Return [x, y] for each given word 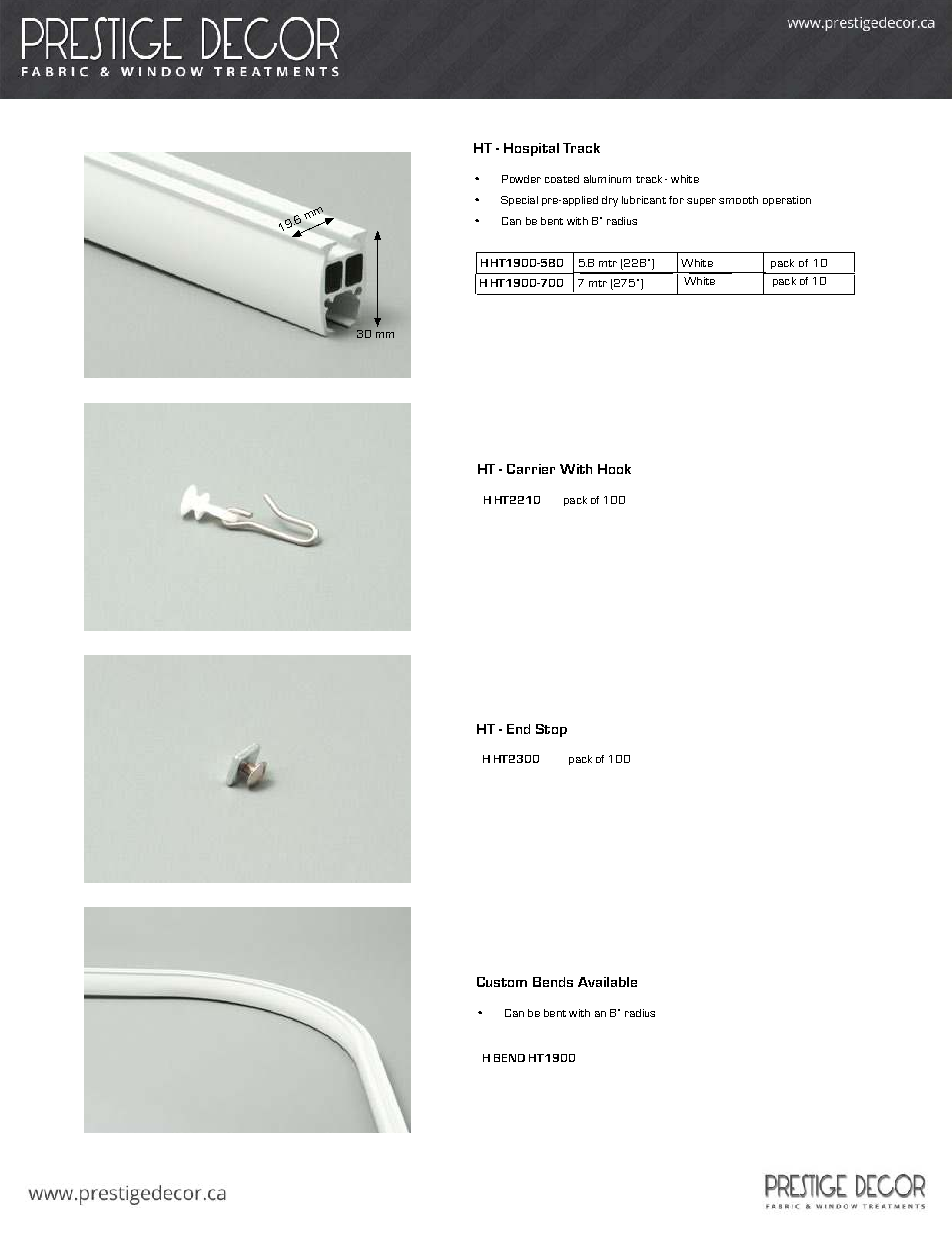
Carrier [531, 469]
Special [519, 201]
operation [787, 201]
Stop [551, 730]
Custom [502, 982]
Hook [614, 469]
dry [610, 201]
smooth [738, 200]
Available [607, 982]
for [676, 200]
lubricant [644, 200]
